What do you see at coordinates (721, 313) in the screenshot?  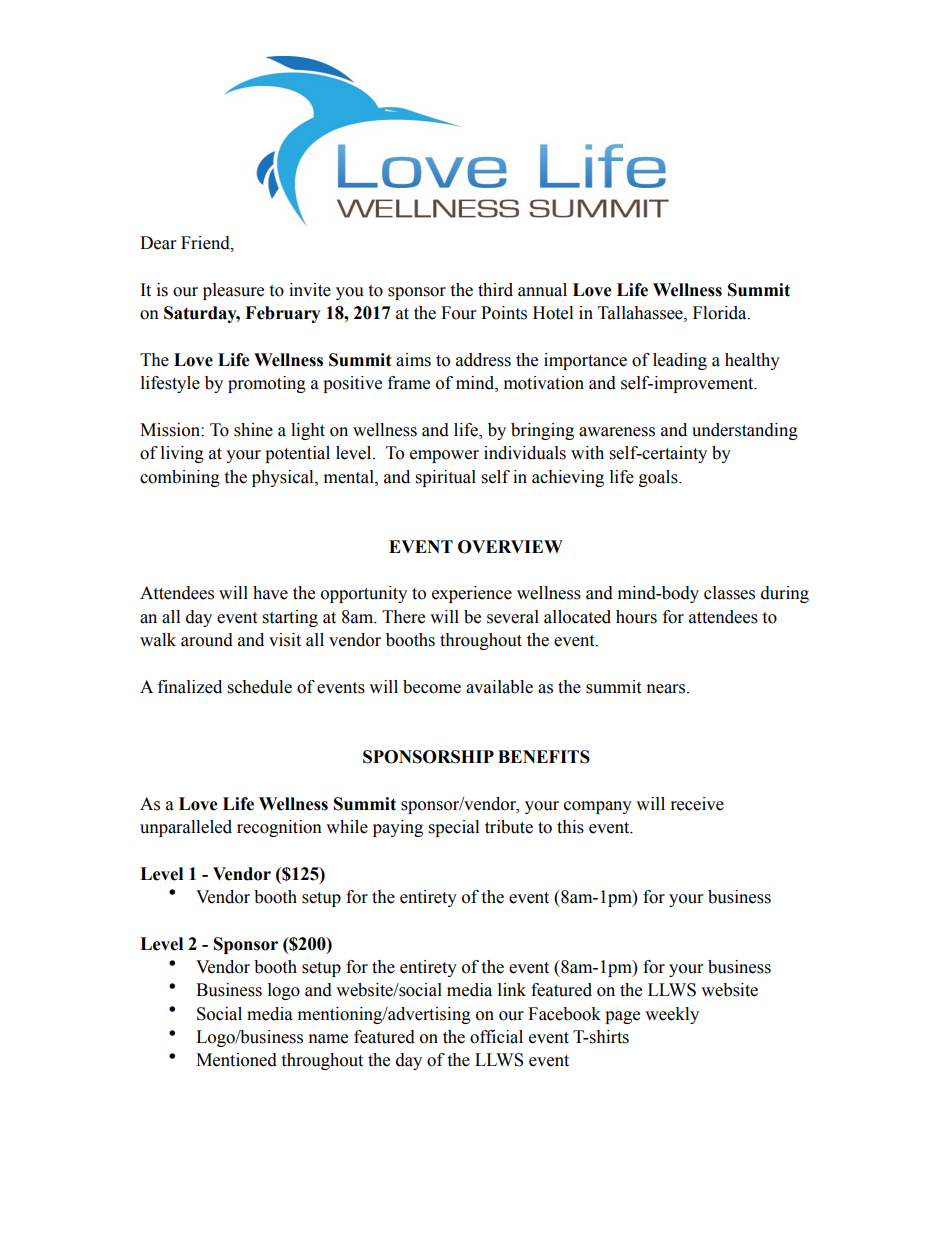 I see `Florida` at bounding box center [721, 313].
